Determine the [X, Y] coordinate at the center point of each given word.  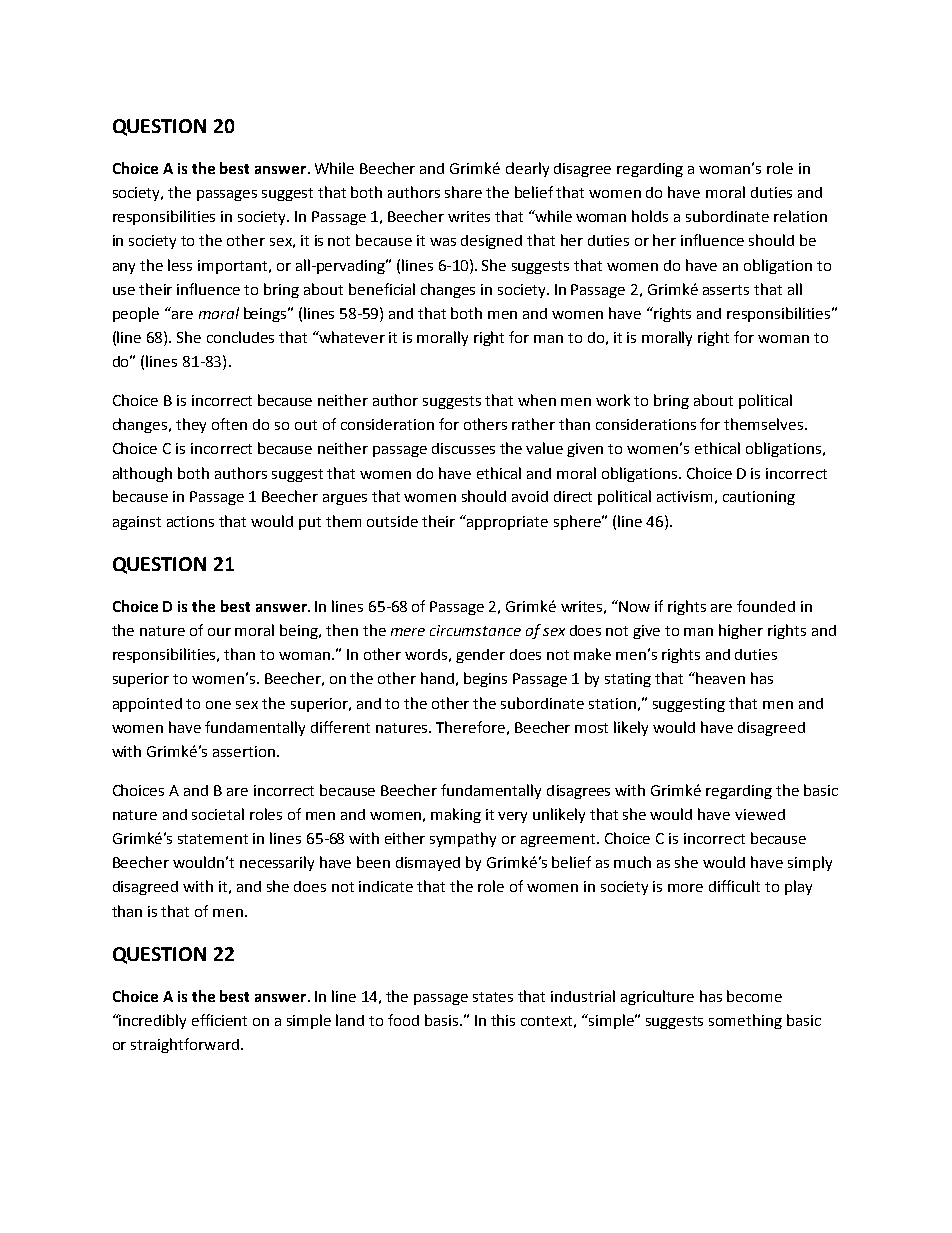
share [463, 192]
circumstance [475, 630]
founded [766, 606]
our [219, 632]
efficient [219, 1020]
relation [800, 216]
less [180, 265]
